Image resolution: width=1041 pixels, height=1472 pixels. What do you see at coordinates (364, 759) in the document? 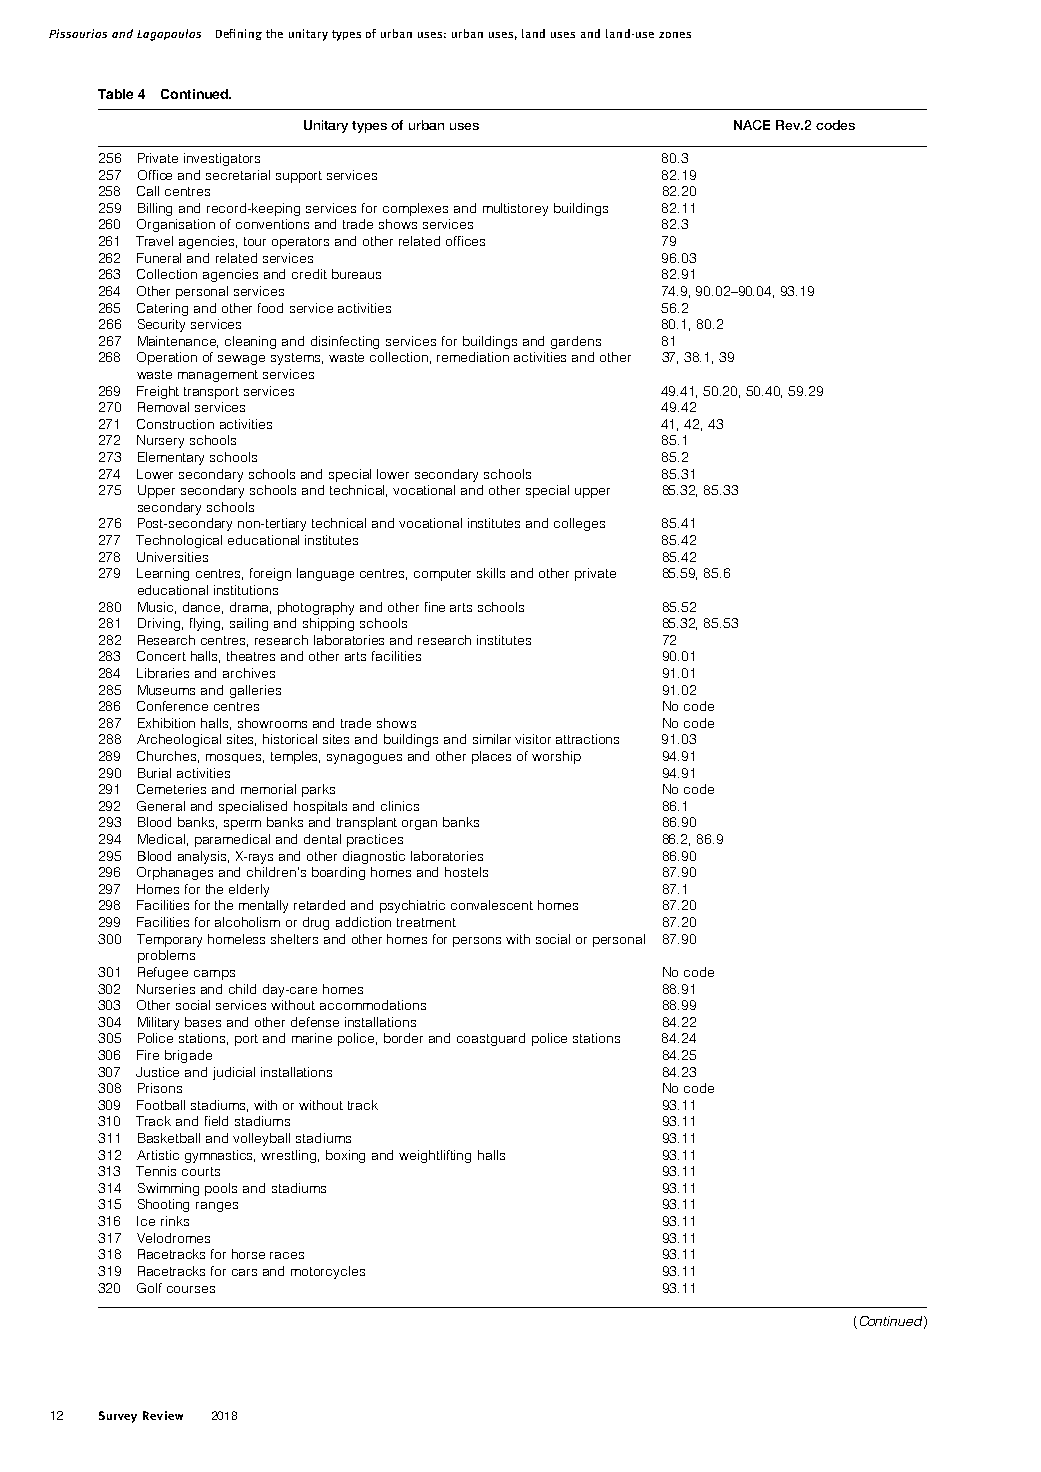
I see `synagogues` at bounding box center [364, 759].
